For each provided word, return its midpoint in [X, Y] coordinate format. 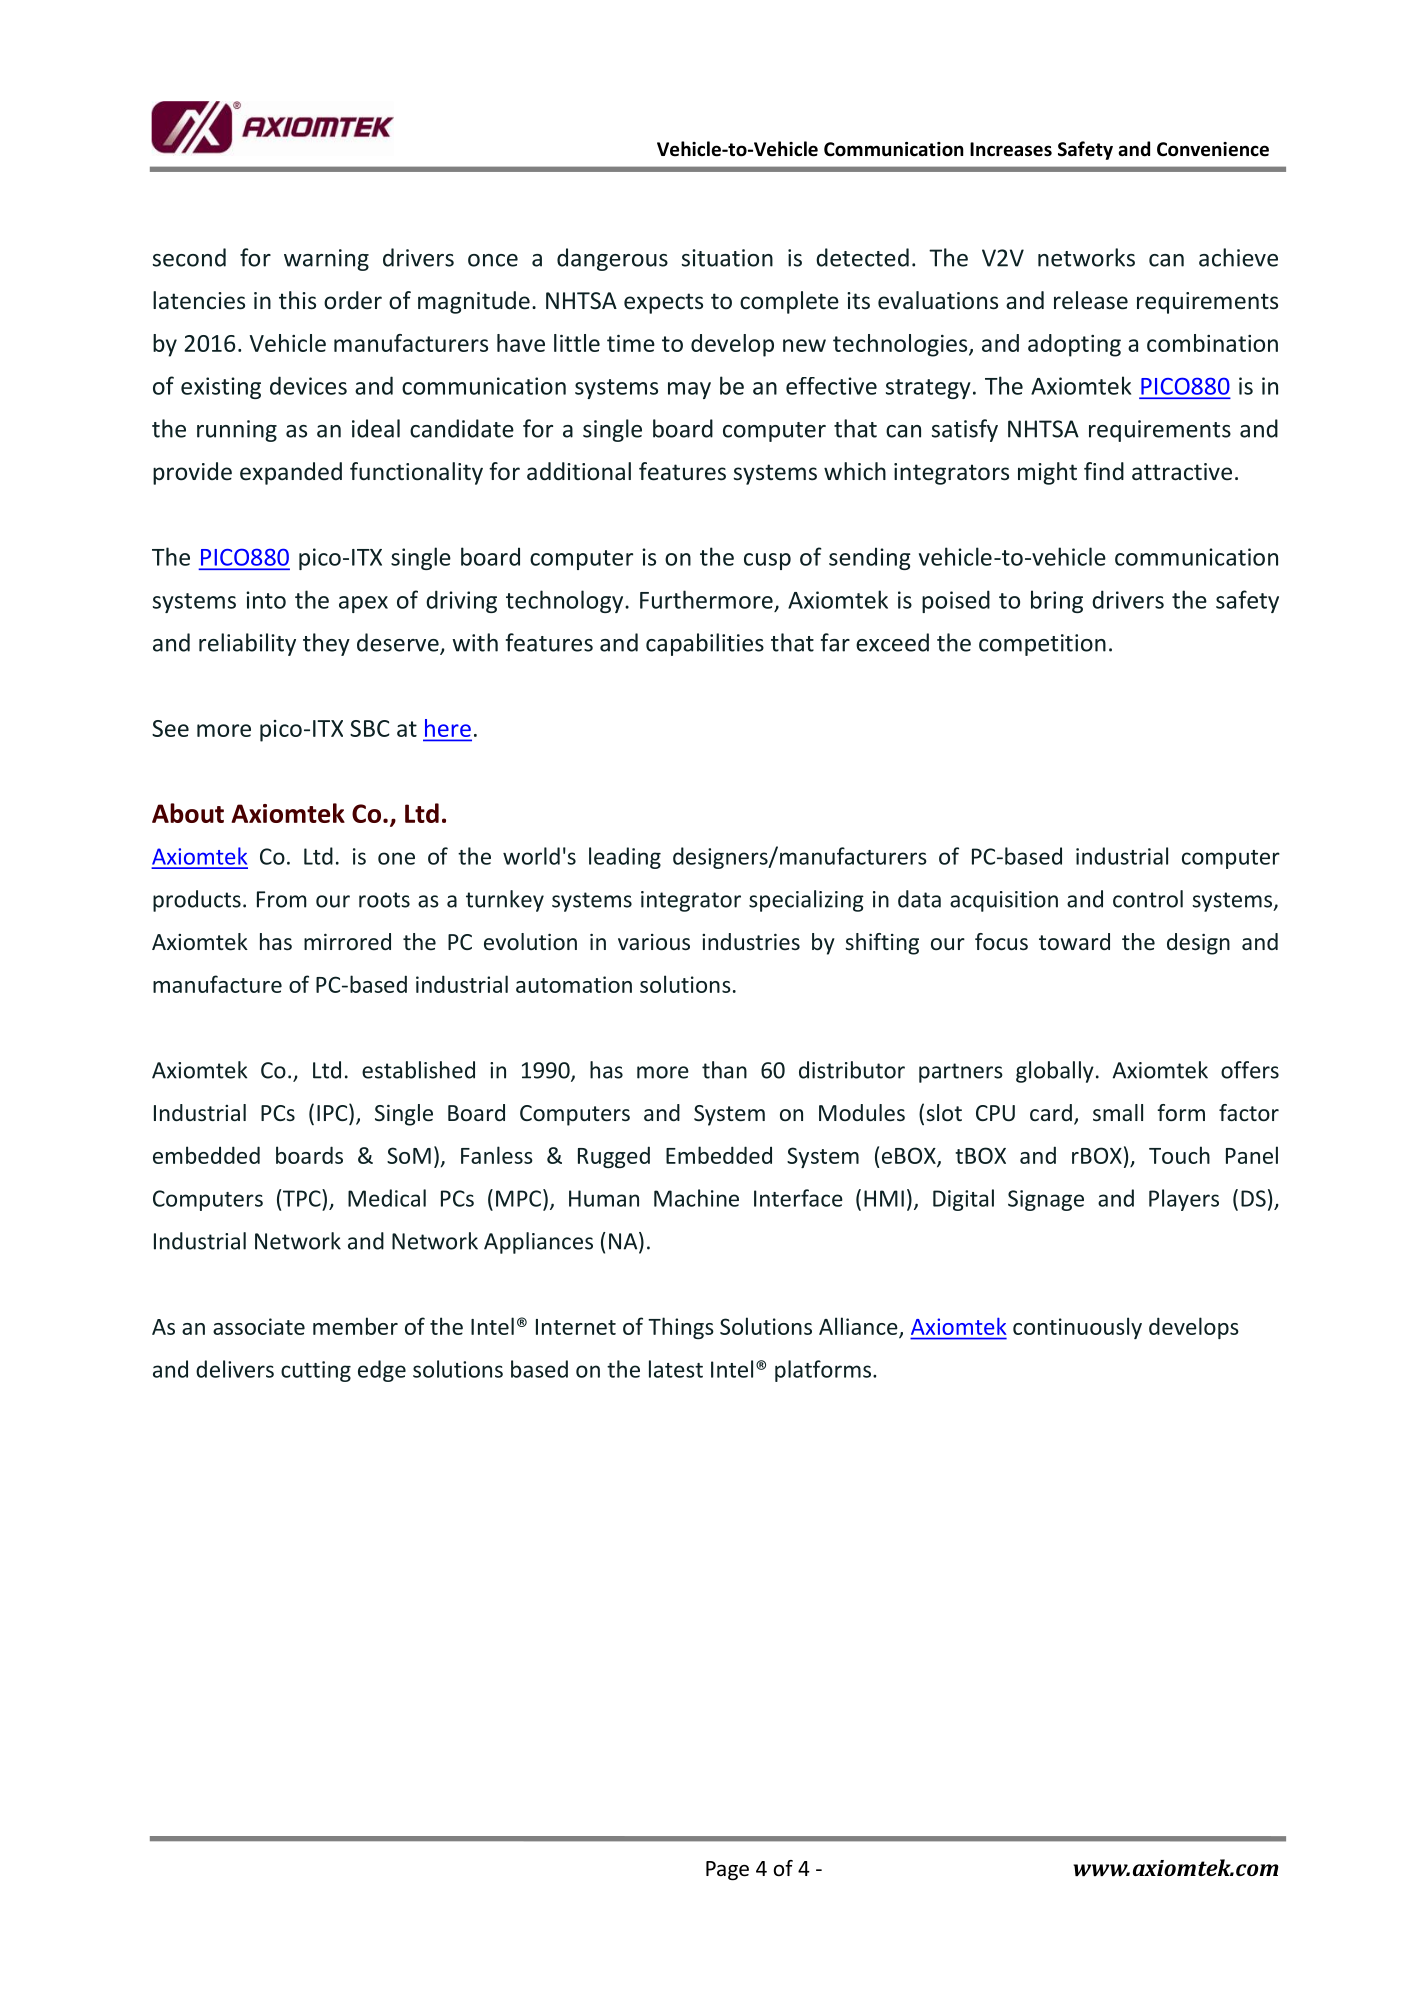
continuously [1077, 1328]
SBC [370, 728]
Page [727, 1871]
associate [259, 1326]
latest [676, 1369]
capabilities [705, 644]
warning [326, 260]
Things [681, 1328]
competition [1042, 645]
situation [727, 258]
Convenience [1213, 149]
